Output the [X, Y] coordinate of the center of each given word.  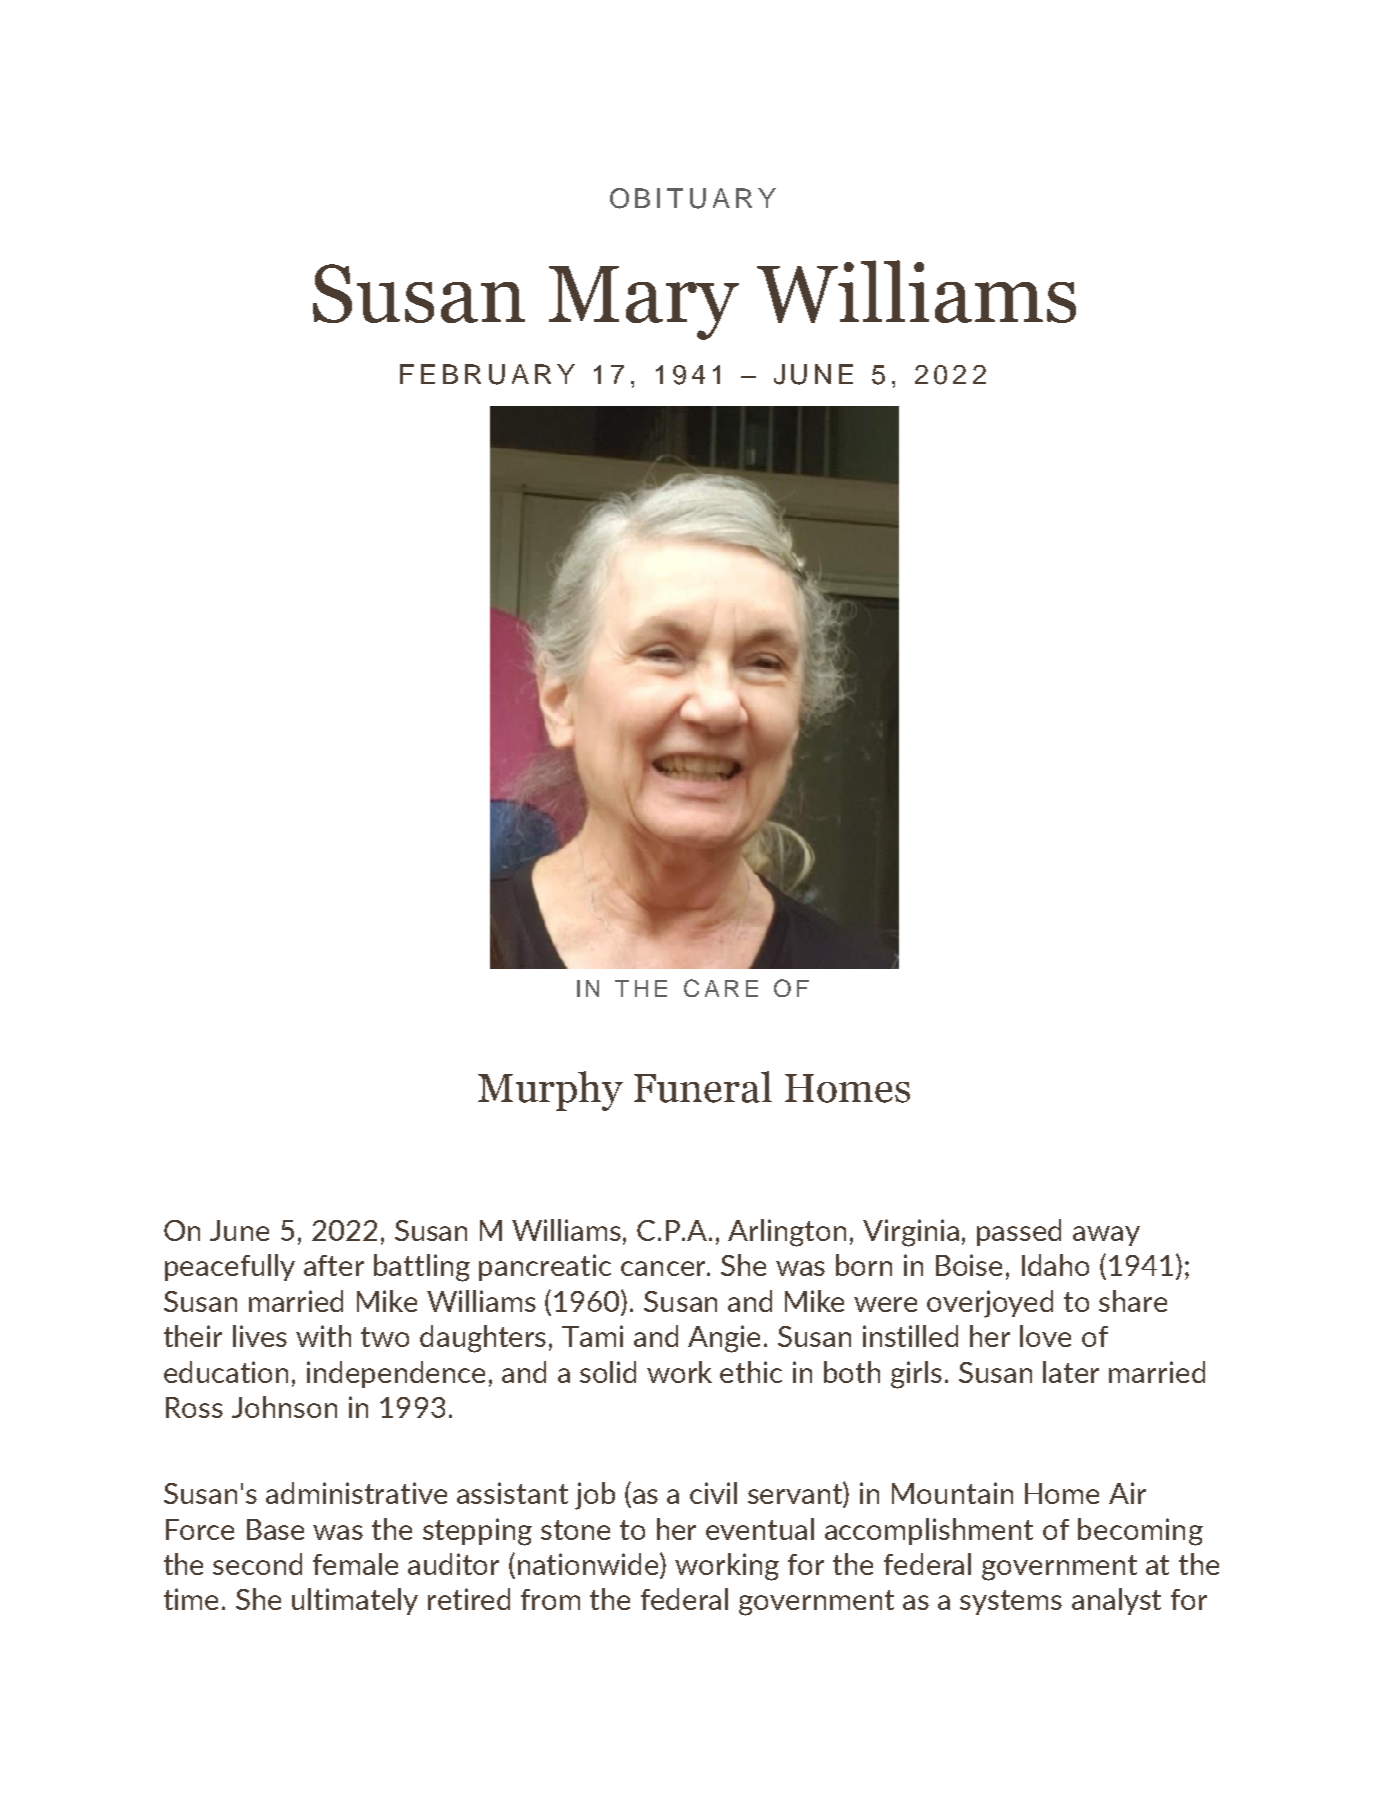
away [1106, 1236]
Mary [644, 303]
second [257, 1564]
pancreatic [545, 1267]
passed [1019, 1232]
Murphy [550, 1091]
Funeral [703, 1087]
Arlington [787, 1233]
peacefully [230, 1267]
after [334, 1265]
